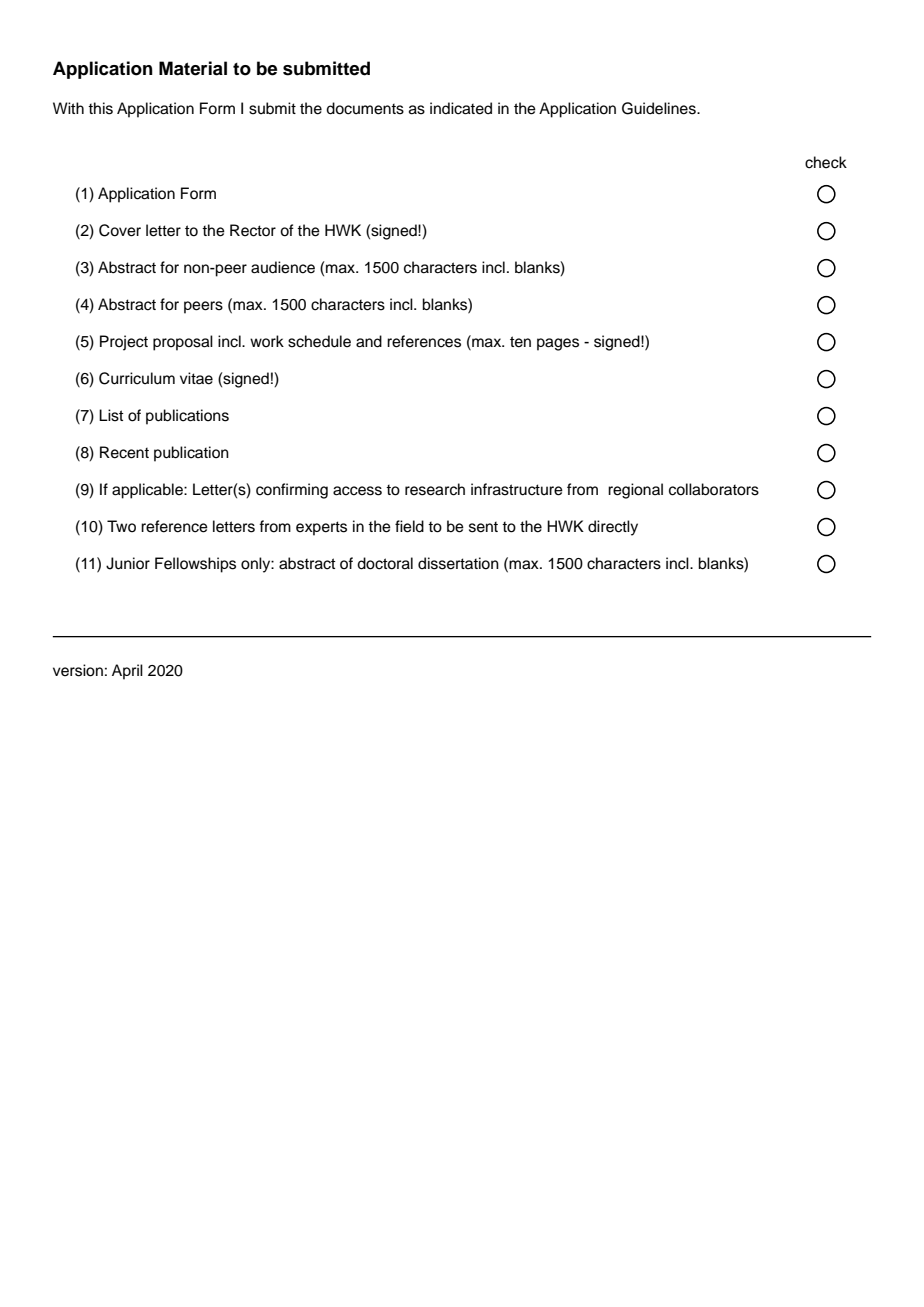 This screenshot has height=1307, width=924. Describe the element at coordinates (826, 162) in the screenshot. I see `check` at that location.
